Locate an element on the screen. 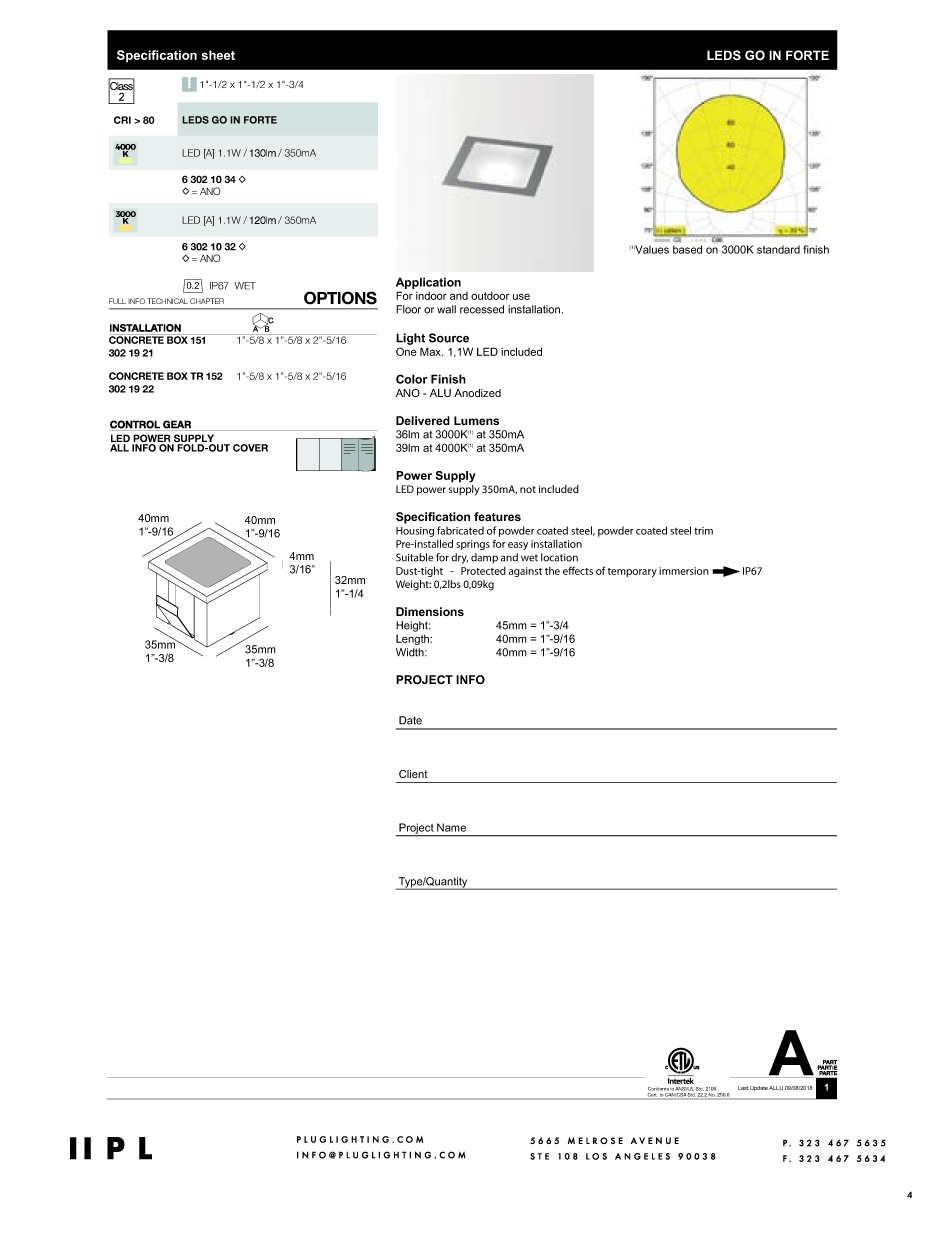 The height and width of the screenshot is (1233, 952). Last is located at coordinates (743, 1088).
